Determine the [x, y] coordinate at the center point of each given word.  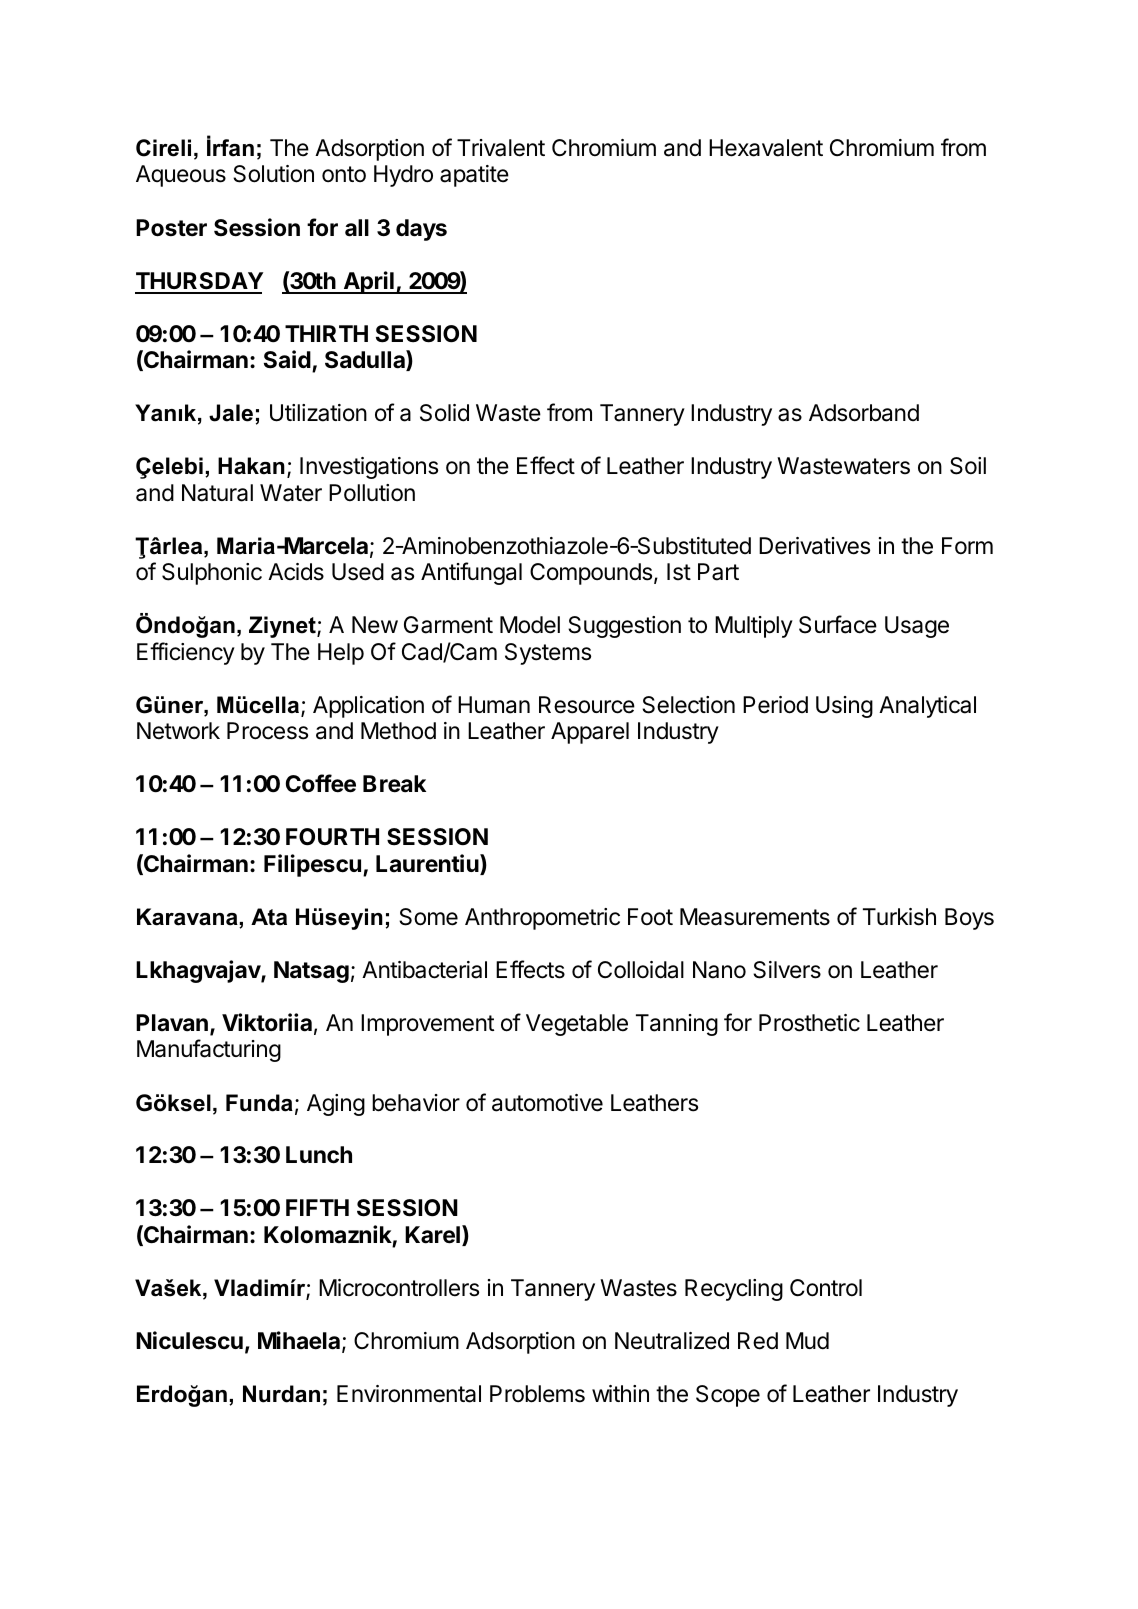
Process [267, 731]
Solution [273, 174]
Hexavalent [766, 148]
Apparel [590, 733]
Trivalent [501, 148]
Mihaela [299, 1340]
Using [844, 707]
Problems [537, 1394]
